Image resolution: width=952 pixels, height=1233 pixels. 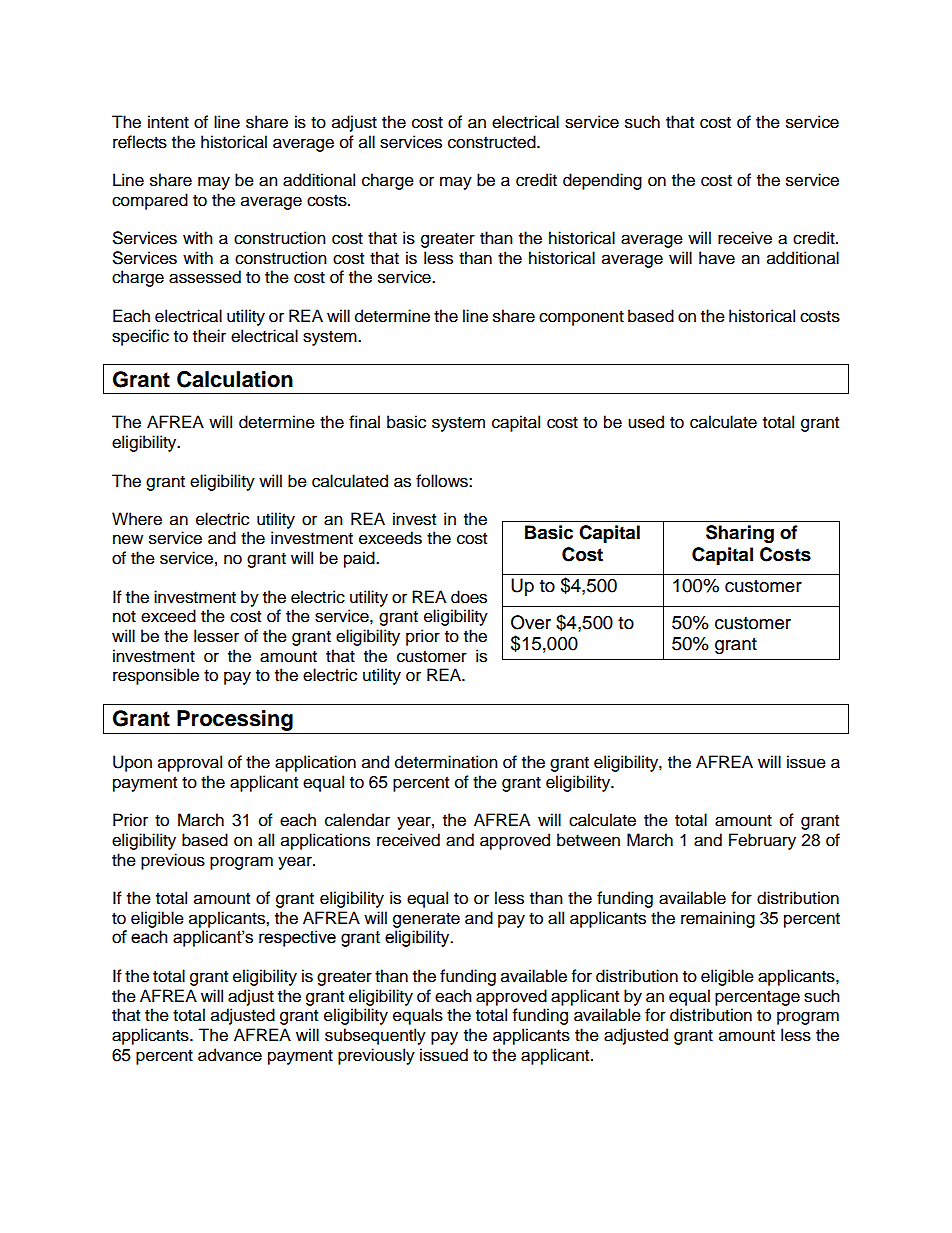 What do you see at coordinates (235, 379) in the screenshot?
I see `Calculation` at bounding box center [235, 379].
